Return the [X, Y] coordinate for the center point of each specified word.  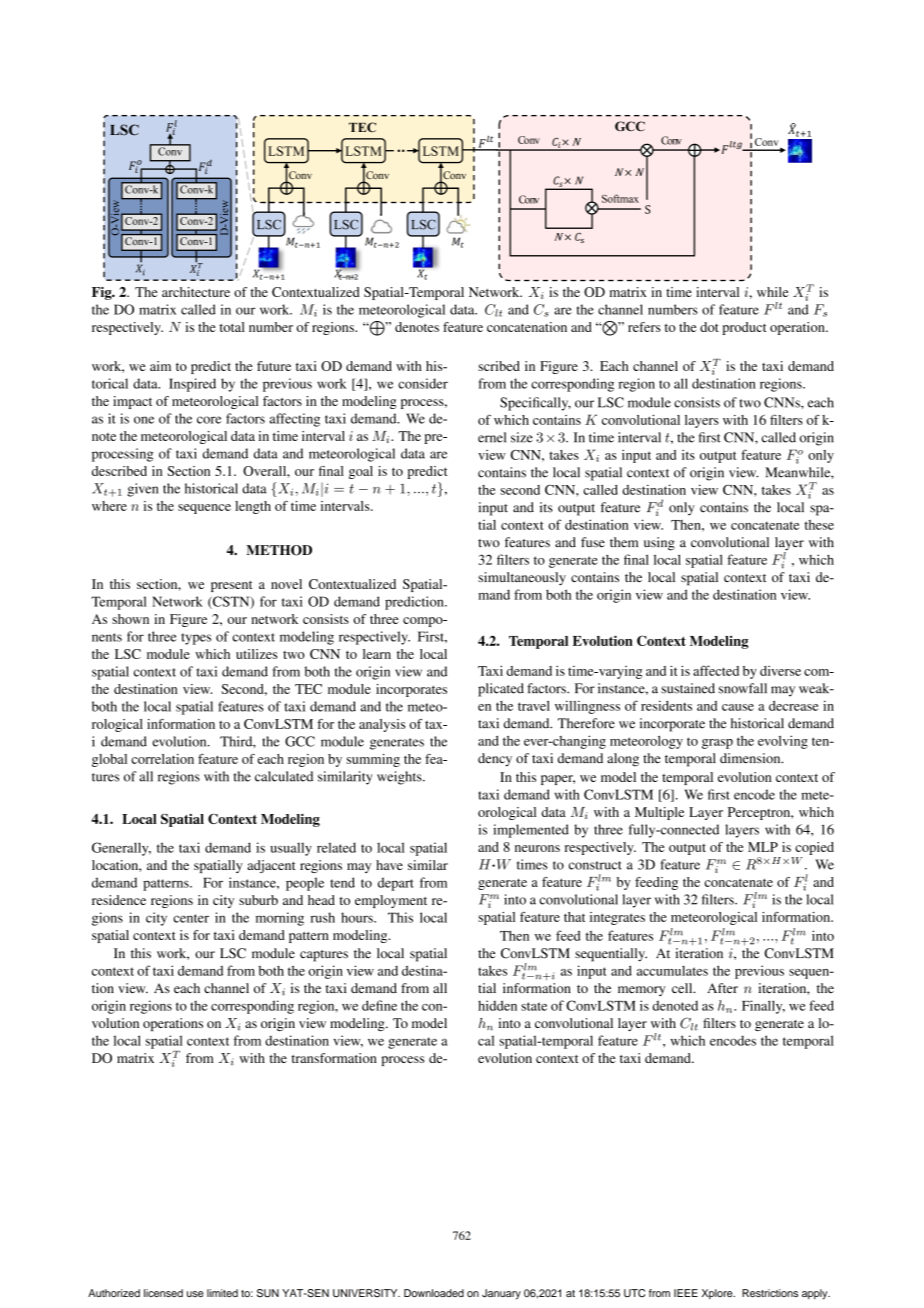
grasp [717, 744]
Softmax [620, 198]
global [109, 760]
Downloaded [434, 1293]
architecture [196, 292]
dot [709, 327]
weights [400, 778]
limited [222, 1293]
